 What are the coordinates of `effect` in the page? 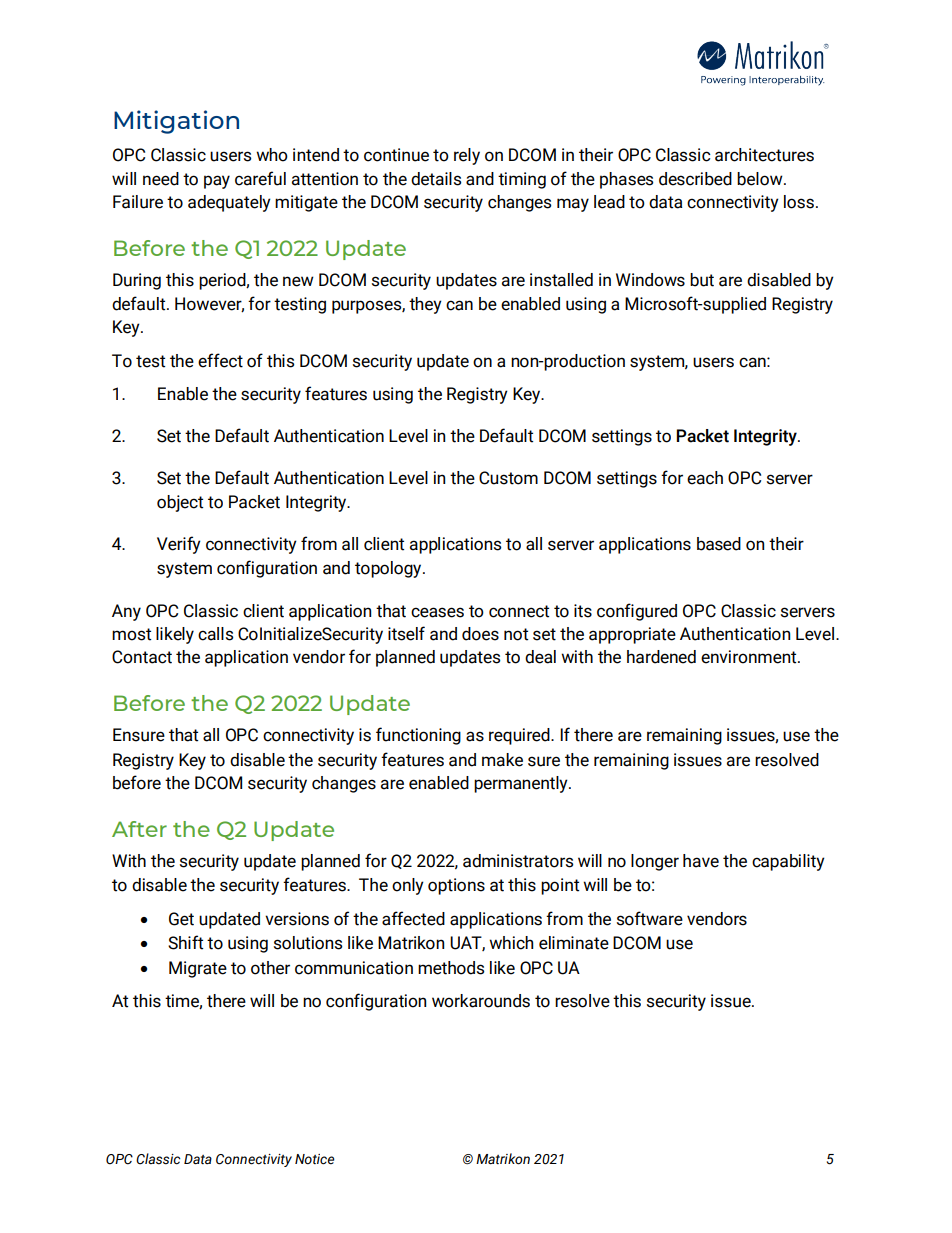 It's located at (220, 360).
